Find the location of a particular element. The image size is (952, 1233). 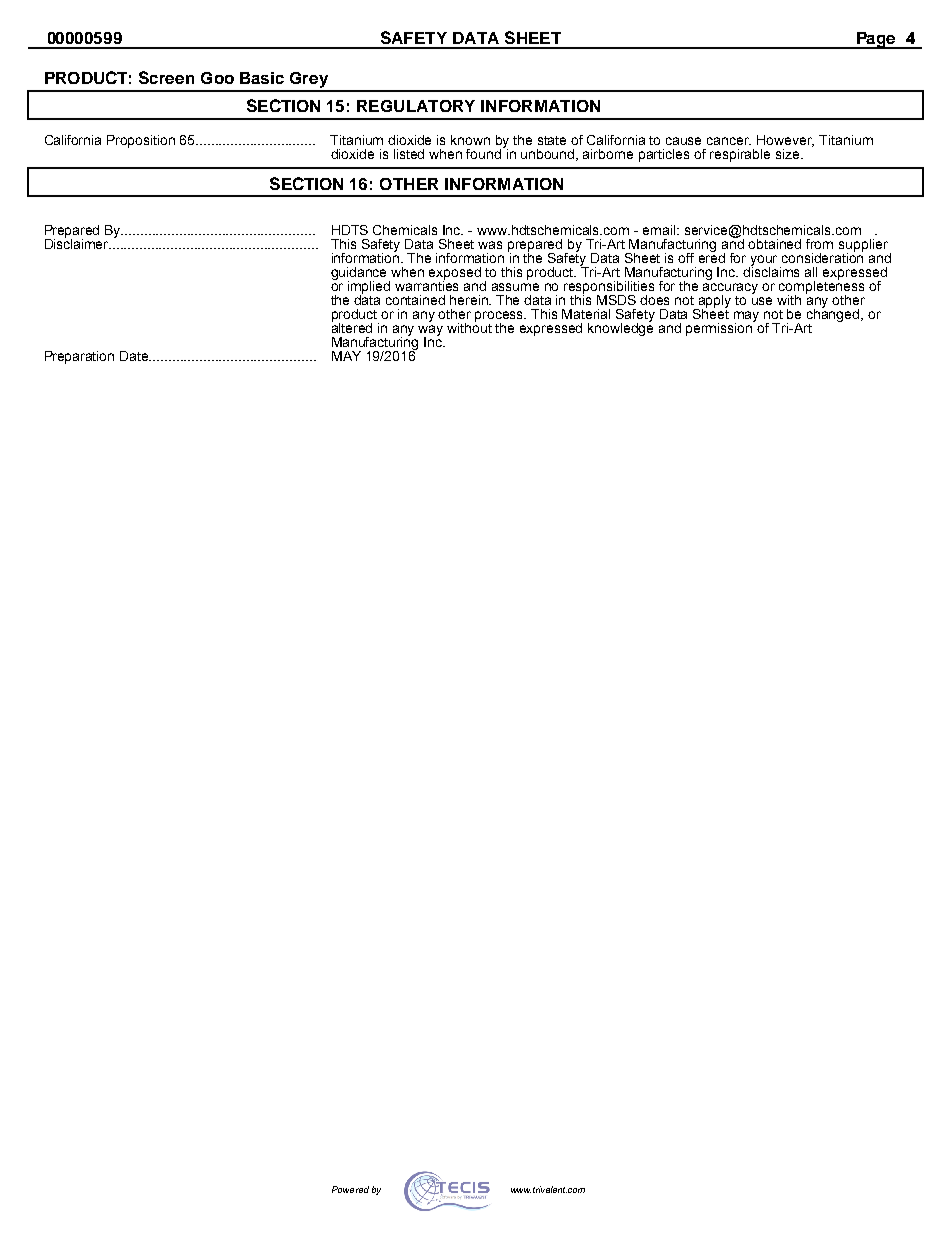

way is located at coordinates (430, 332).
